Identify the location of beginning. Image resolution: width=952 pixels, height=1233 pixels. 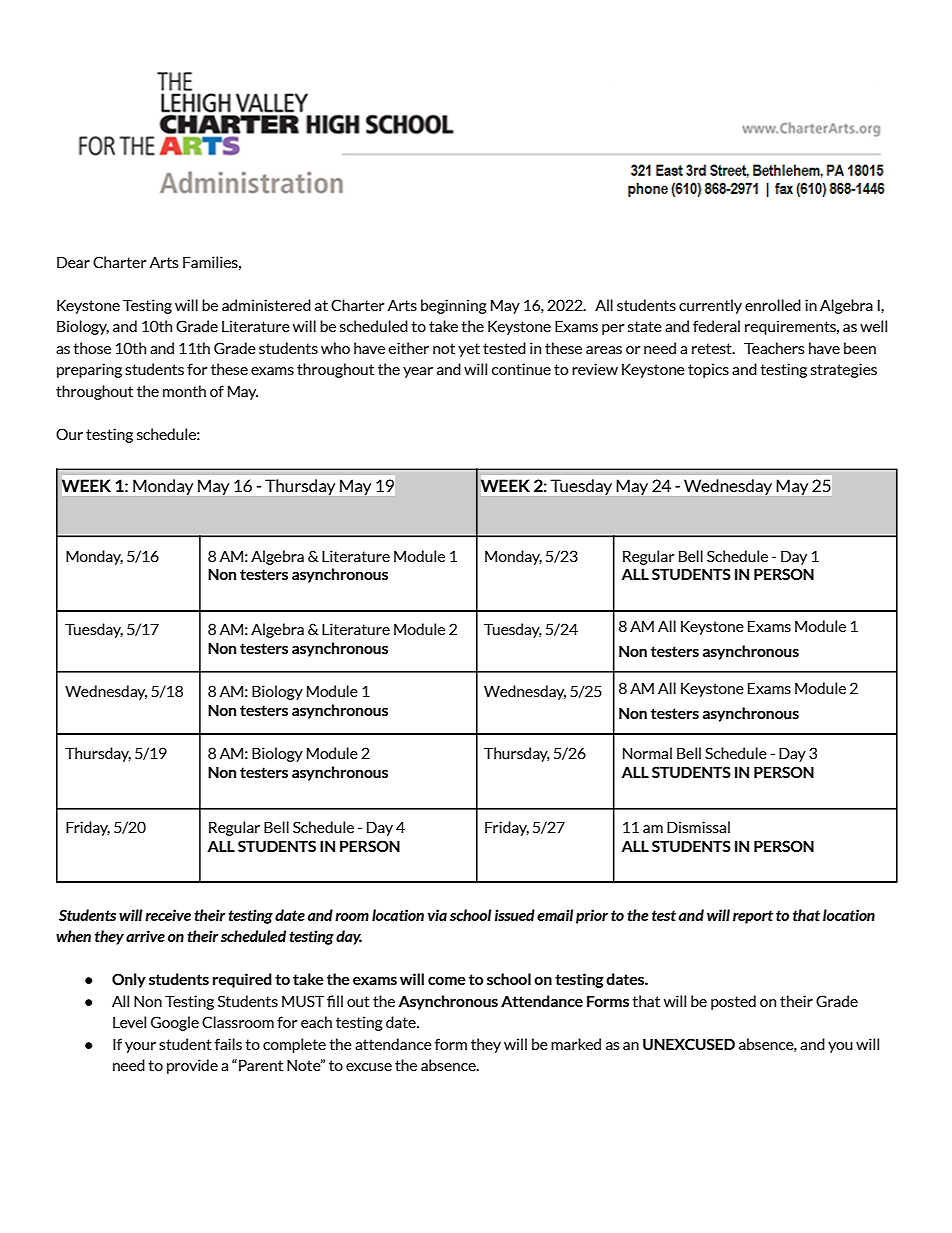
(454, 306).
